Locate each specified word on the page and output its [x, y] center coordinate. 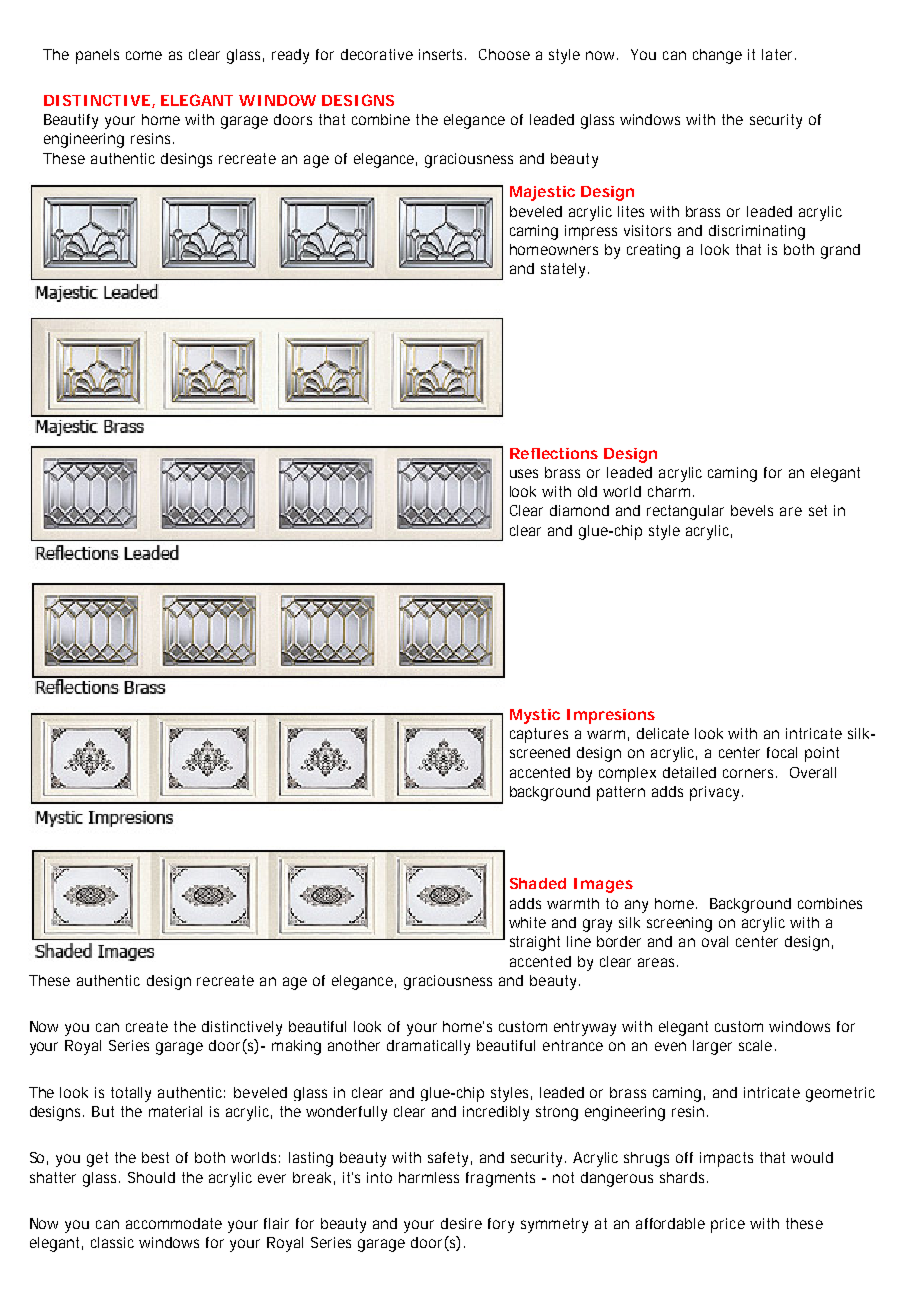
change [717, 56]
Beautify [71, 121]
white [527, 922]
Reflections [554, 453]
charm [669, 491]
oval [715, 941]
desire [461, 1223]
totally [131, 1094]
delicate [663, 733]
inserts [442, 54]
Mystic [535, 716]
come [144, 55]
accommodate [174, 1223]
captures [539, 735]
